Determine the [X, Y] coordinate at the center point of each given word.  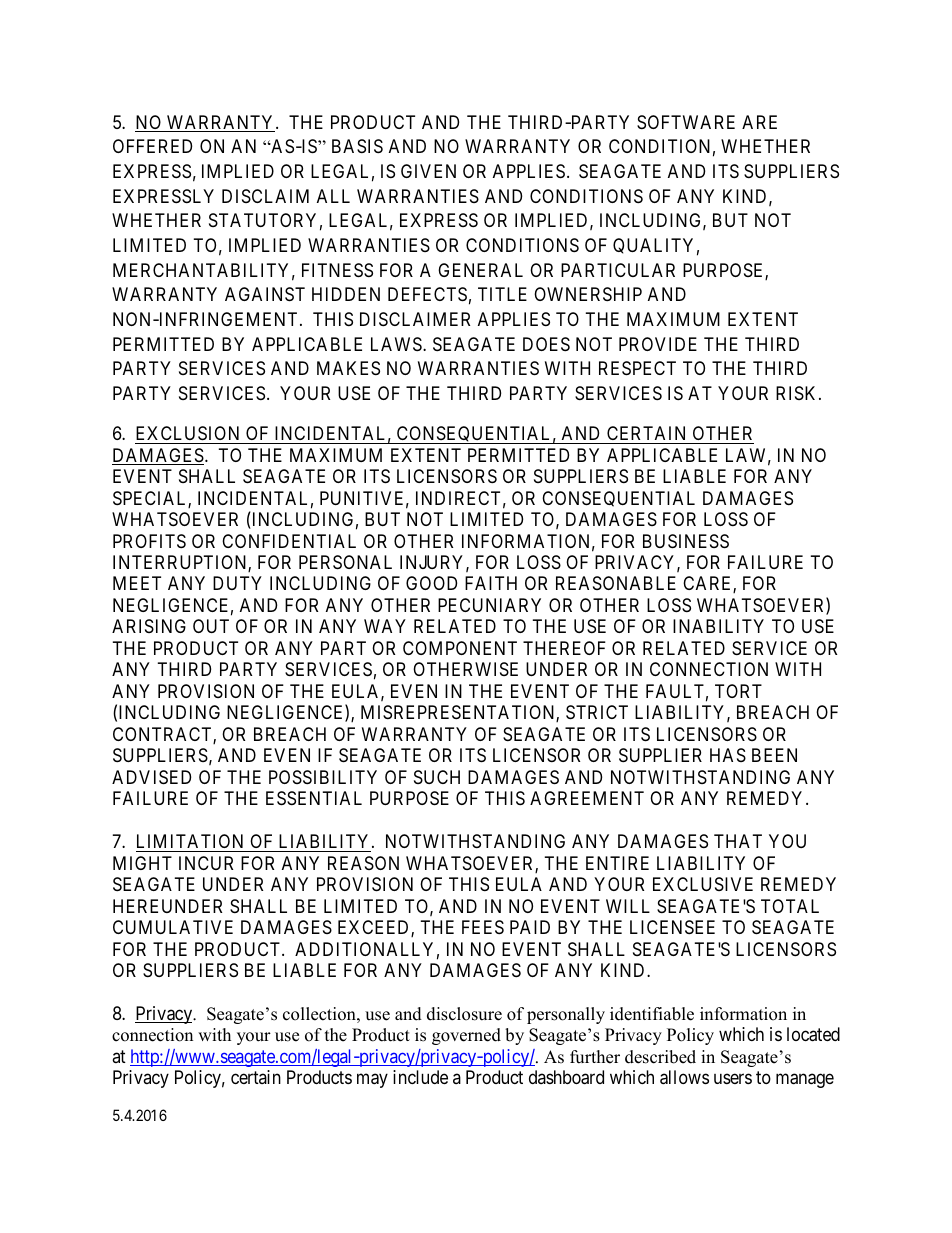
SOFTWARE [686, 122]
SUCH [437, 777]
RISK [798, 393]
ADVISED [151, 777]
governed [466, 1036]
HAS [728, 755]
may [372, 1081]
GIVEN [428, 171]
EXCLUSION [187, 433]
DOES [546, 344]
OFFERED [152, 146]
